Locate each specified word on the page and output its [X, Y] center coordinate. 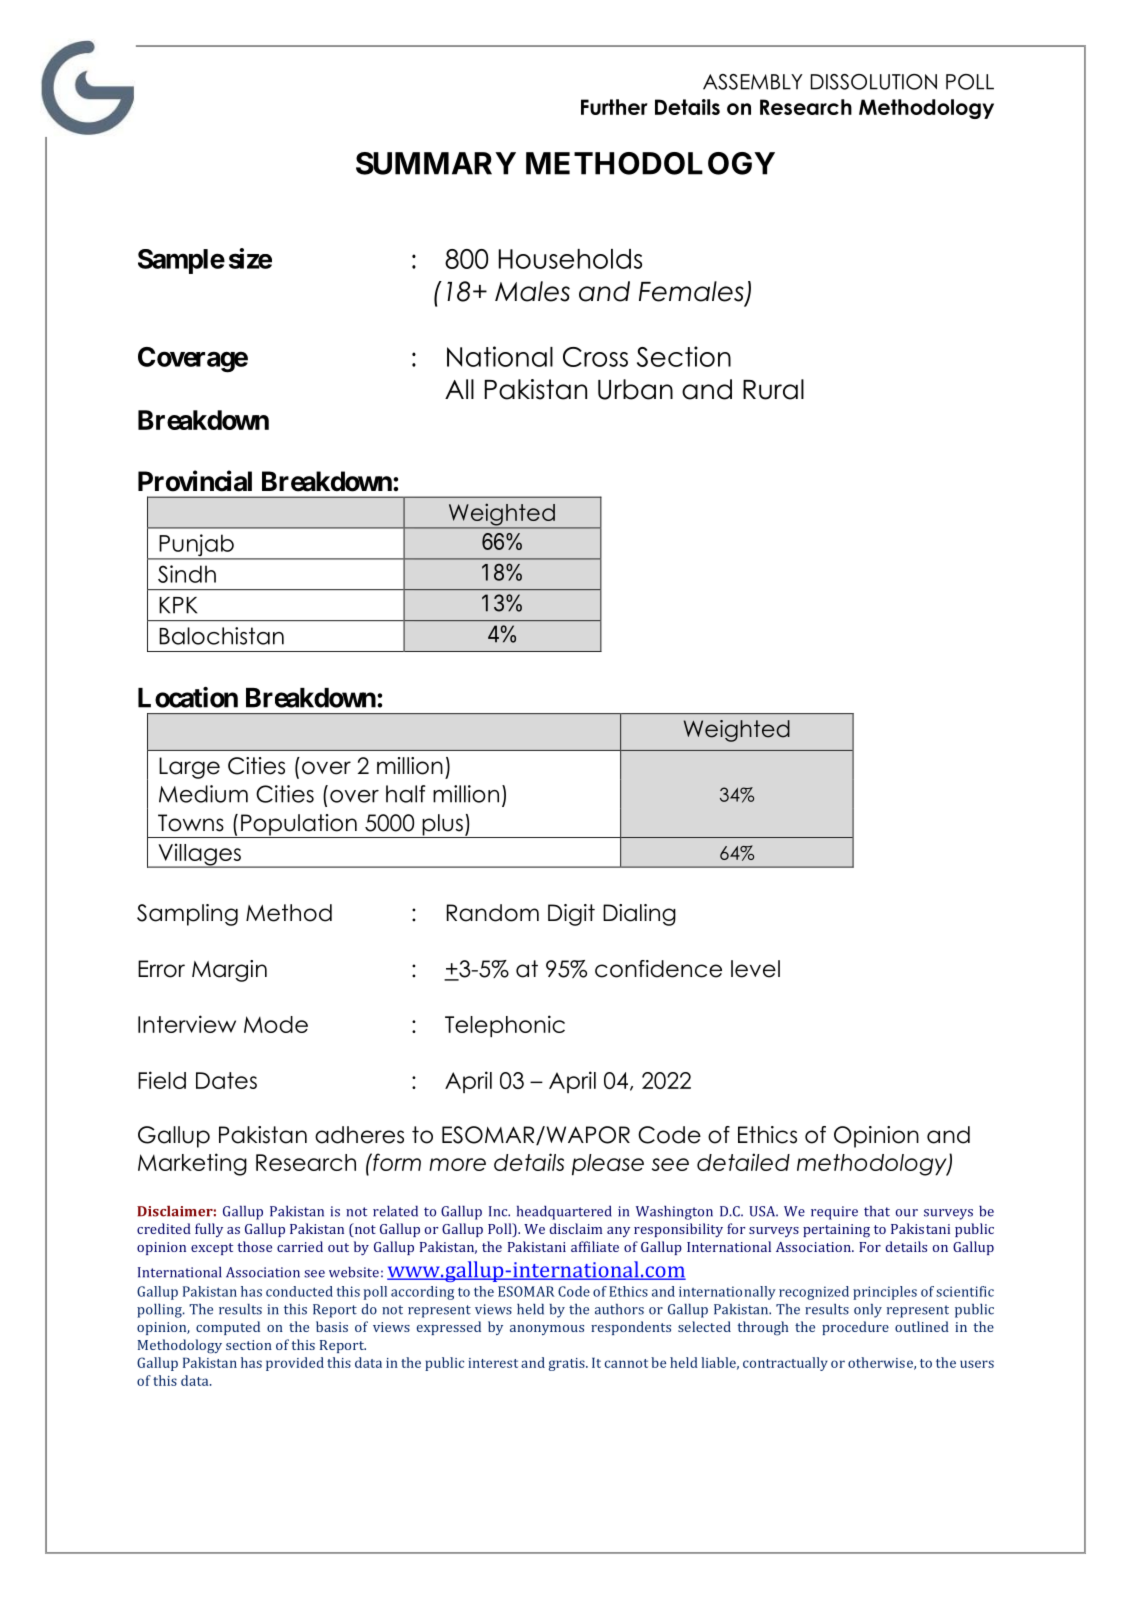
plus [442, 826]
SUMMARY [436, 163]
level [755, 969]
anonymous [547, 1330]
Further [614, 107]
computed [228, 1328]
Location [188, 697]
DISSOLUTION [874, 82]
